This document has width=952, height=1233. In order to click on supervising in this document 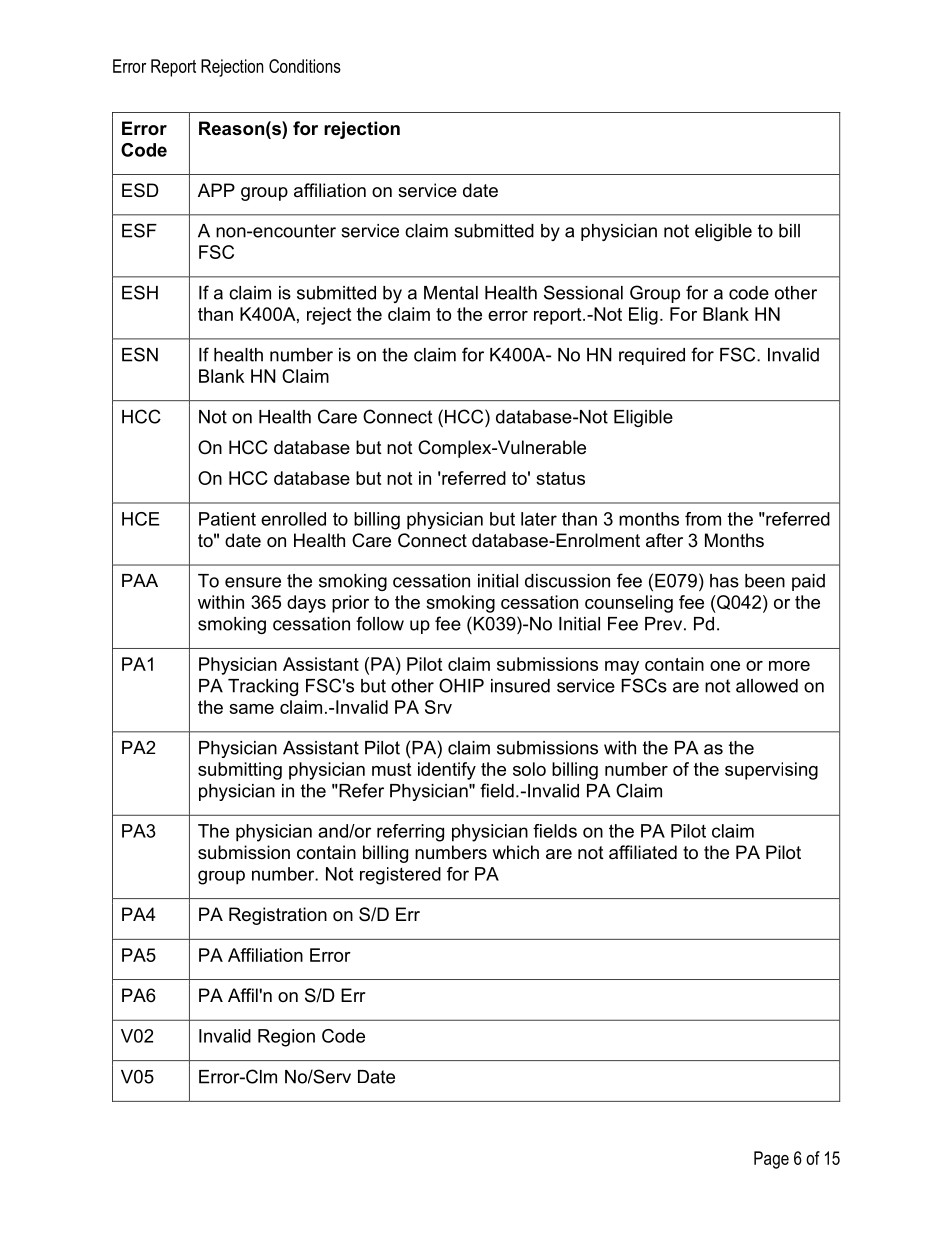, I will do `click(771, 771)`.
